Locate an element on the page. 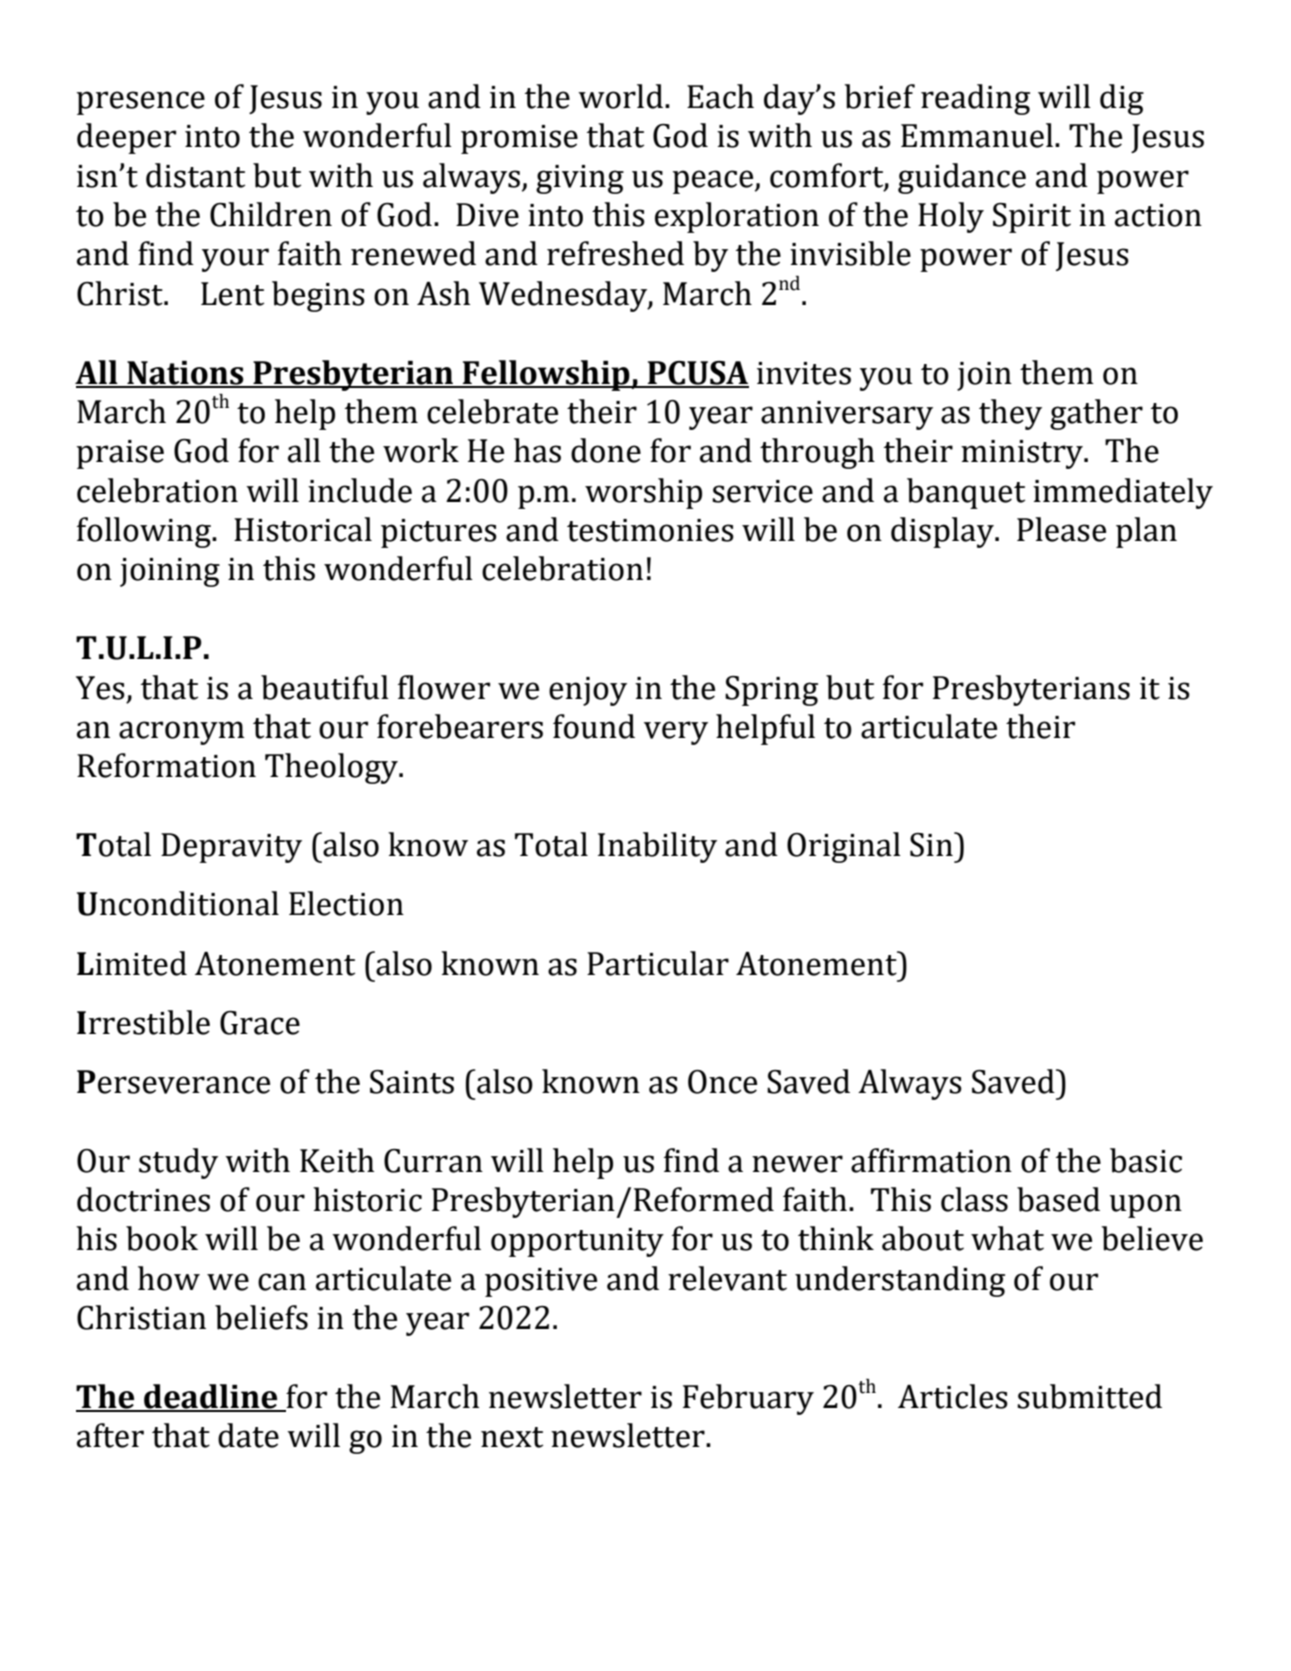  world is located at coordinates (620, 96).
